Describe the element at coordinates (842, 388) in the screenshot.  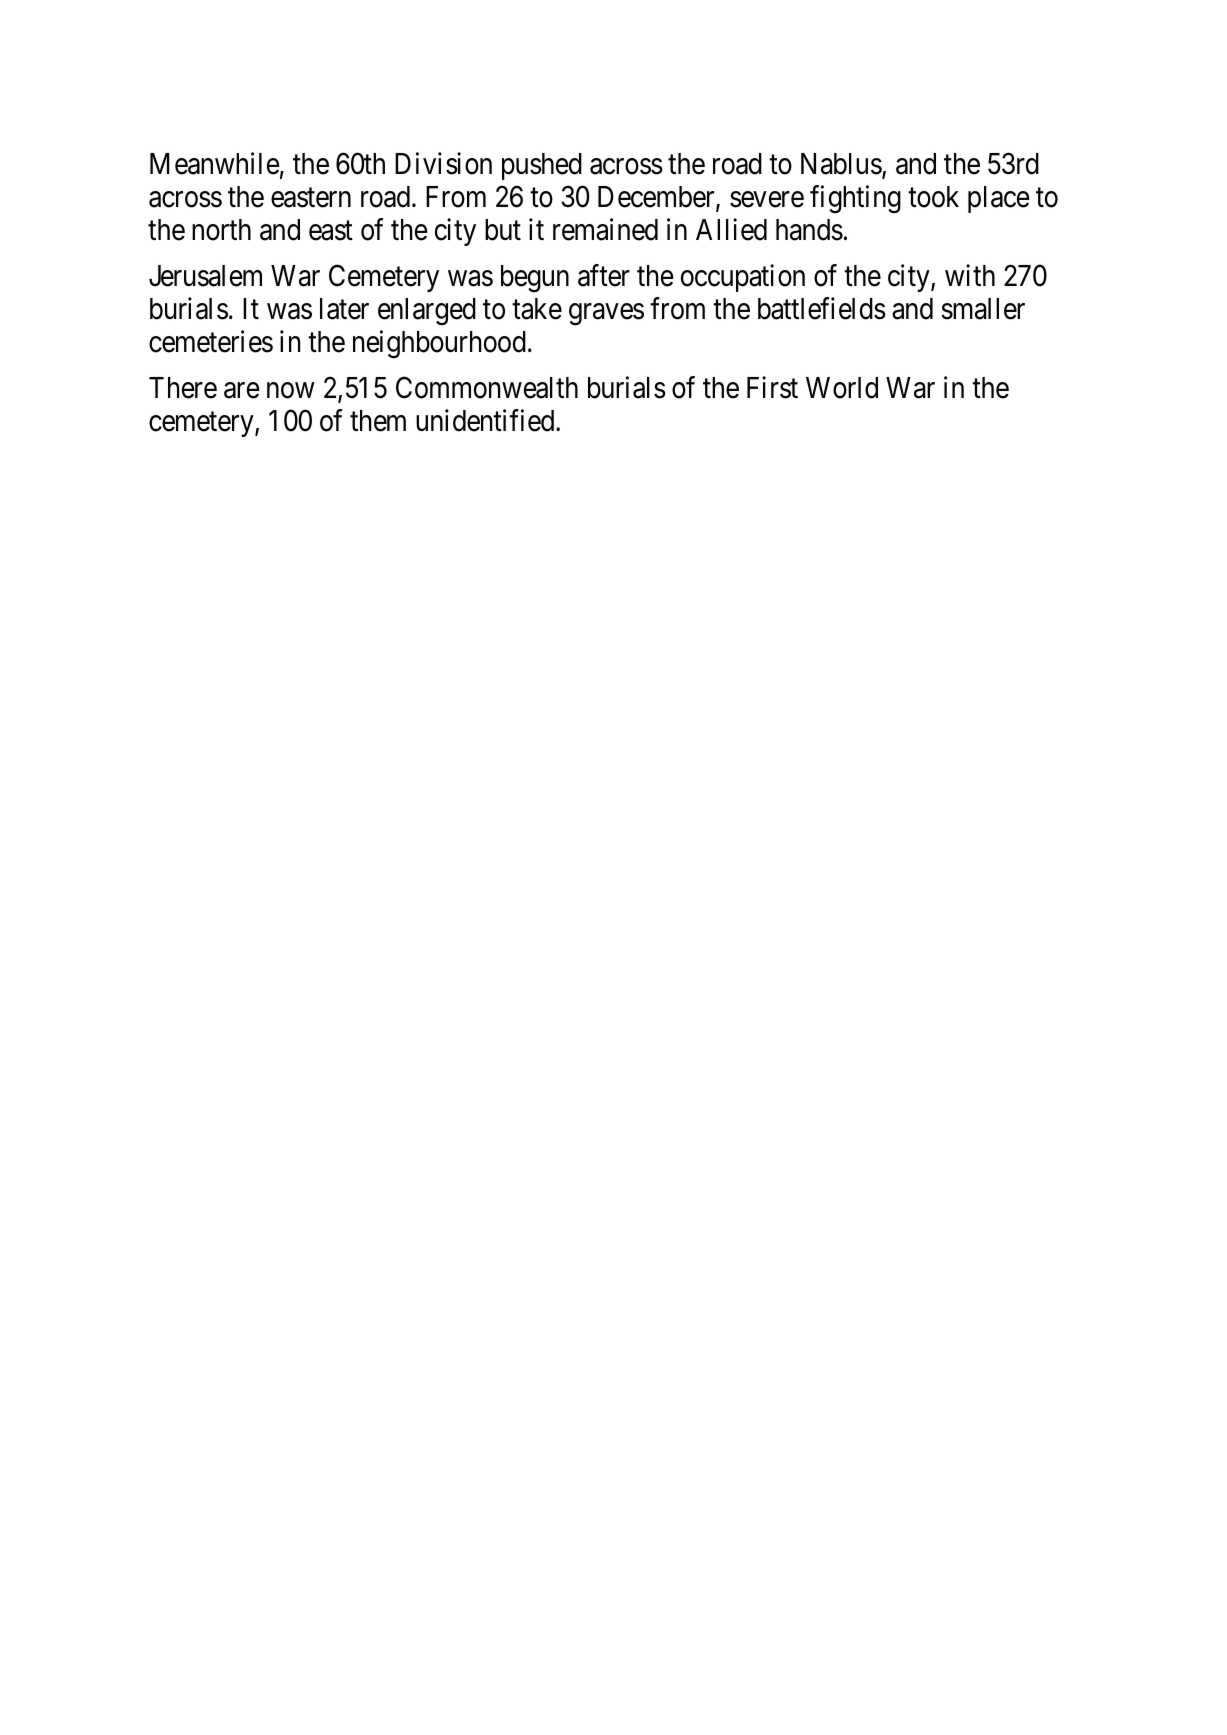
I see `World` at that location.
